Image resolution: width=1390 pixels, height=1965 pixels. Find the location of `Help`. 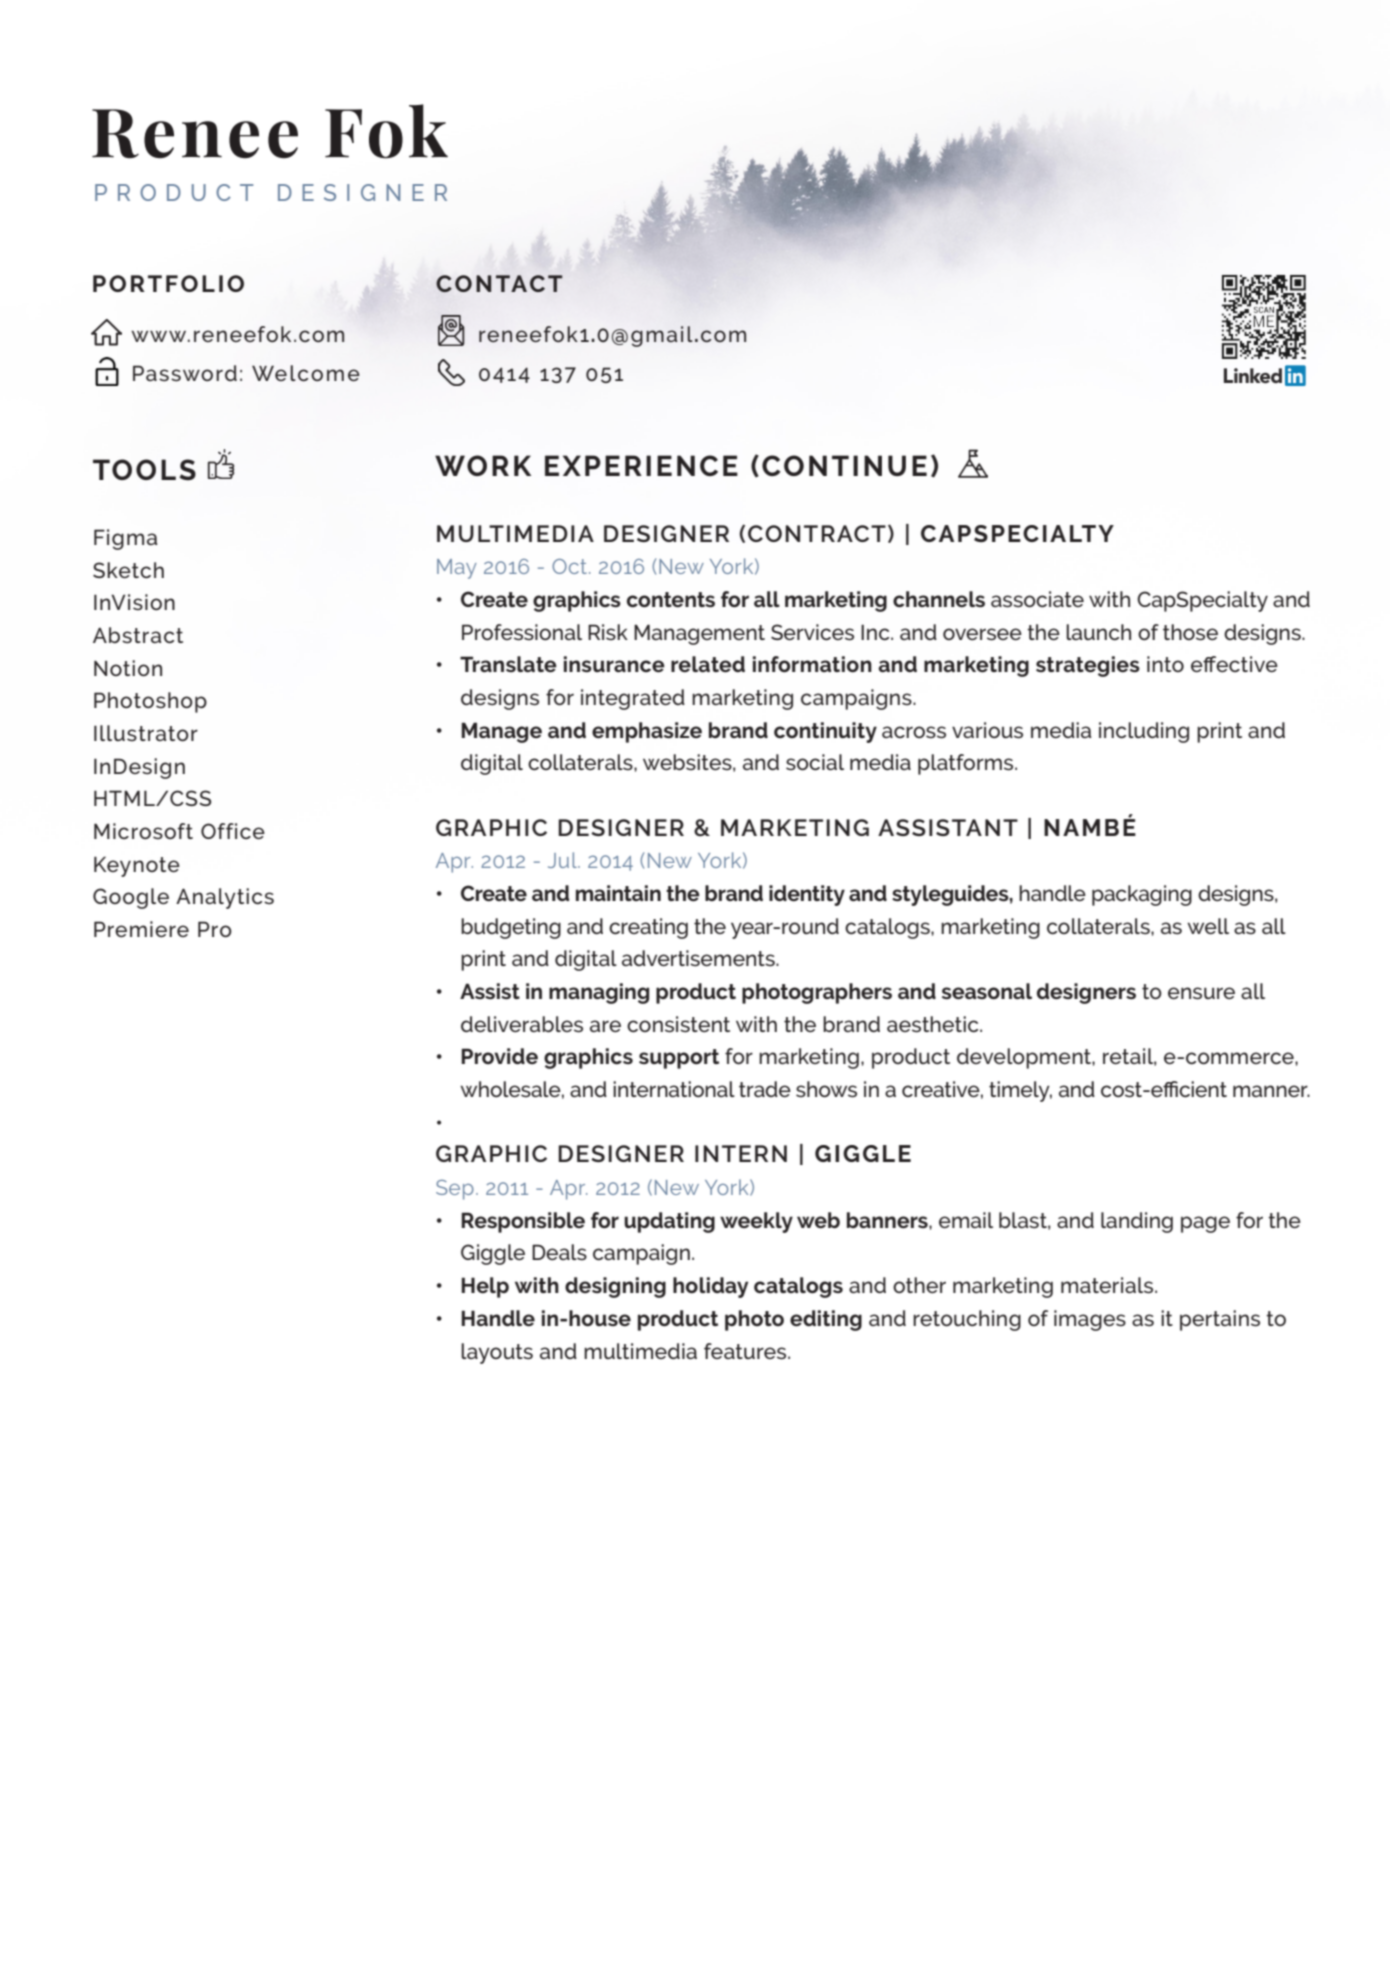

Help is located at coordinates (485, 1287).
